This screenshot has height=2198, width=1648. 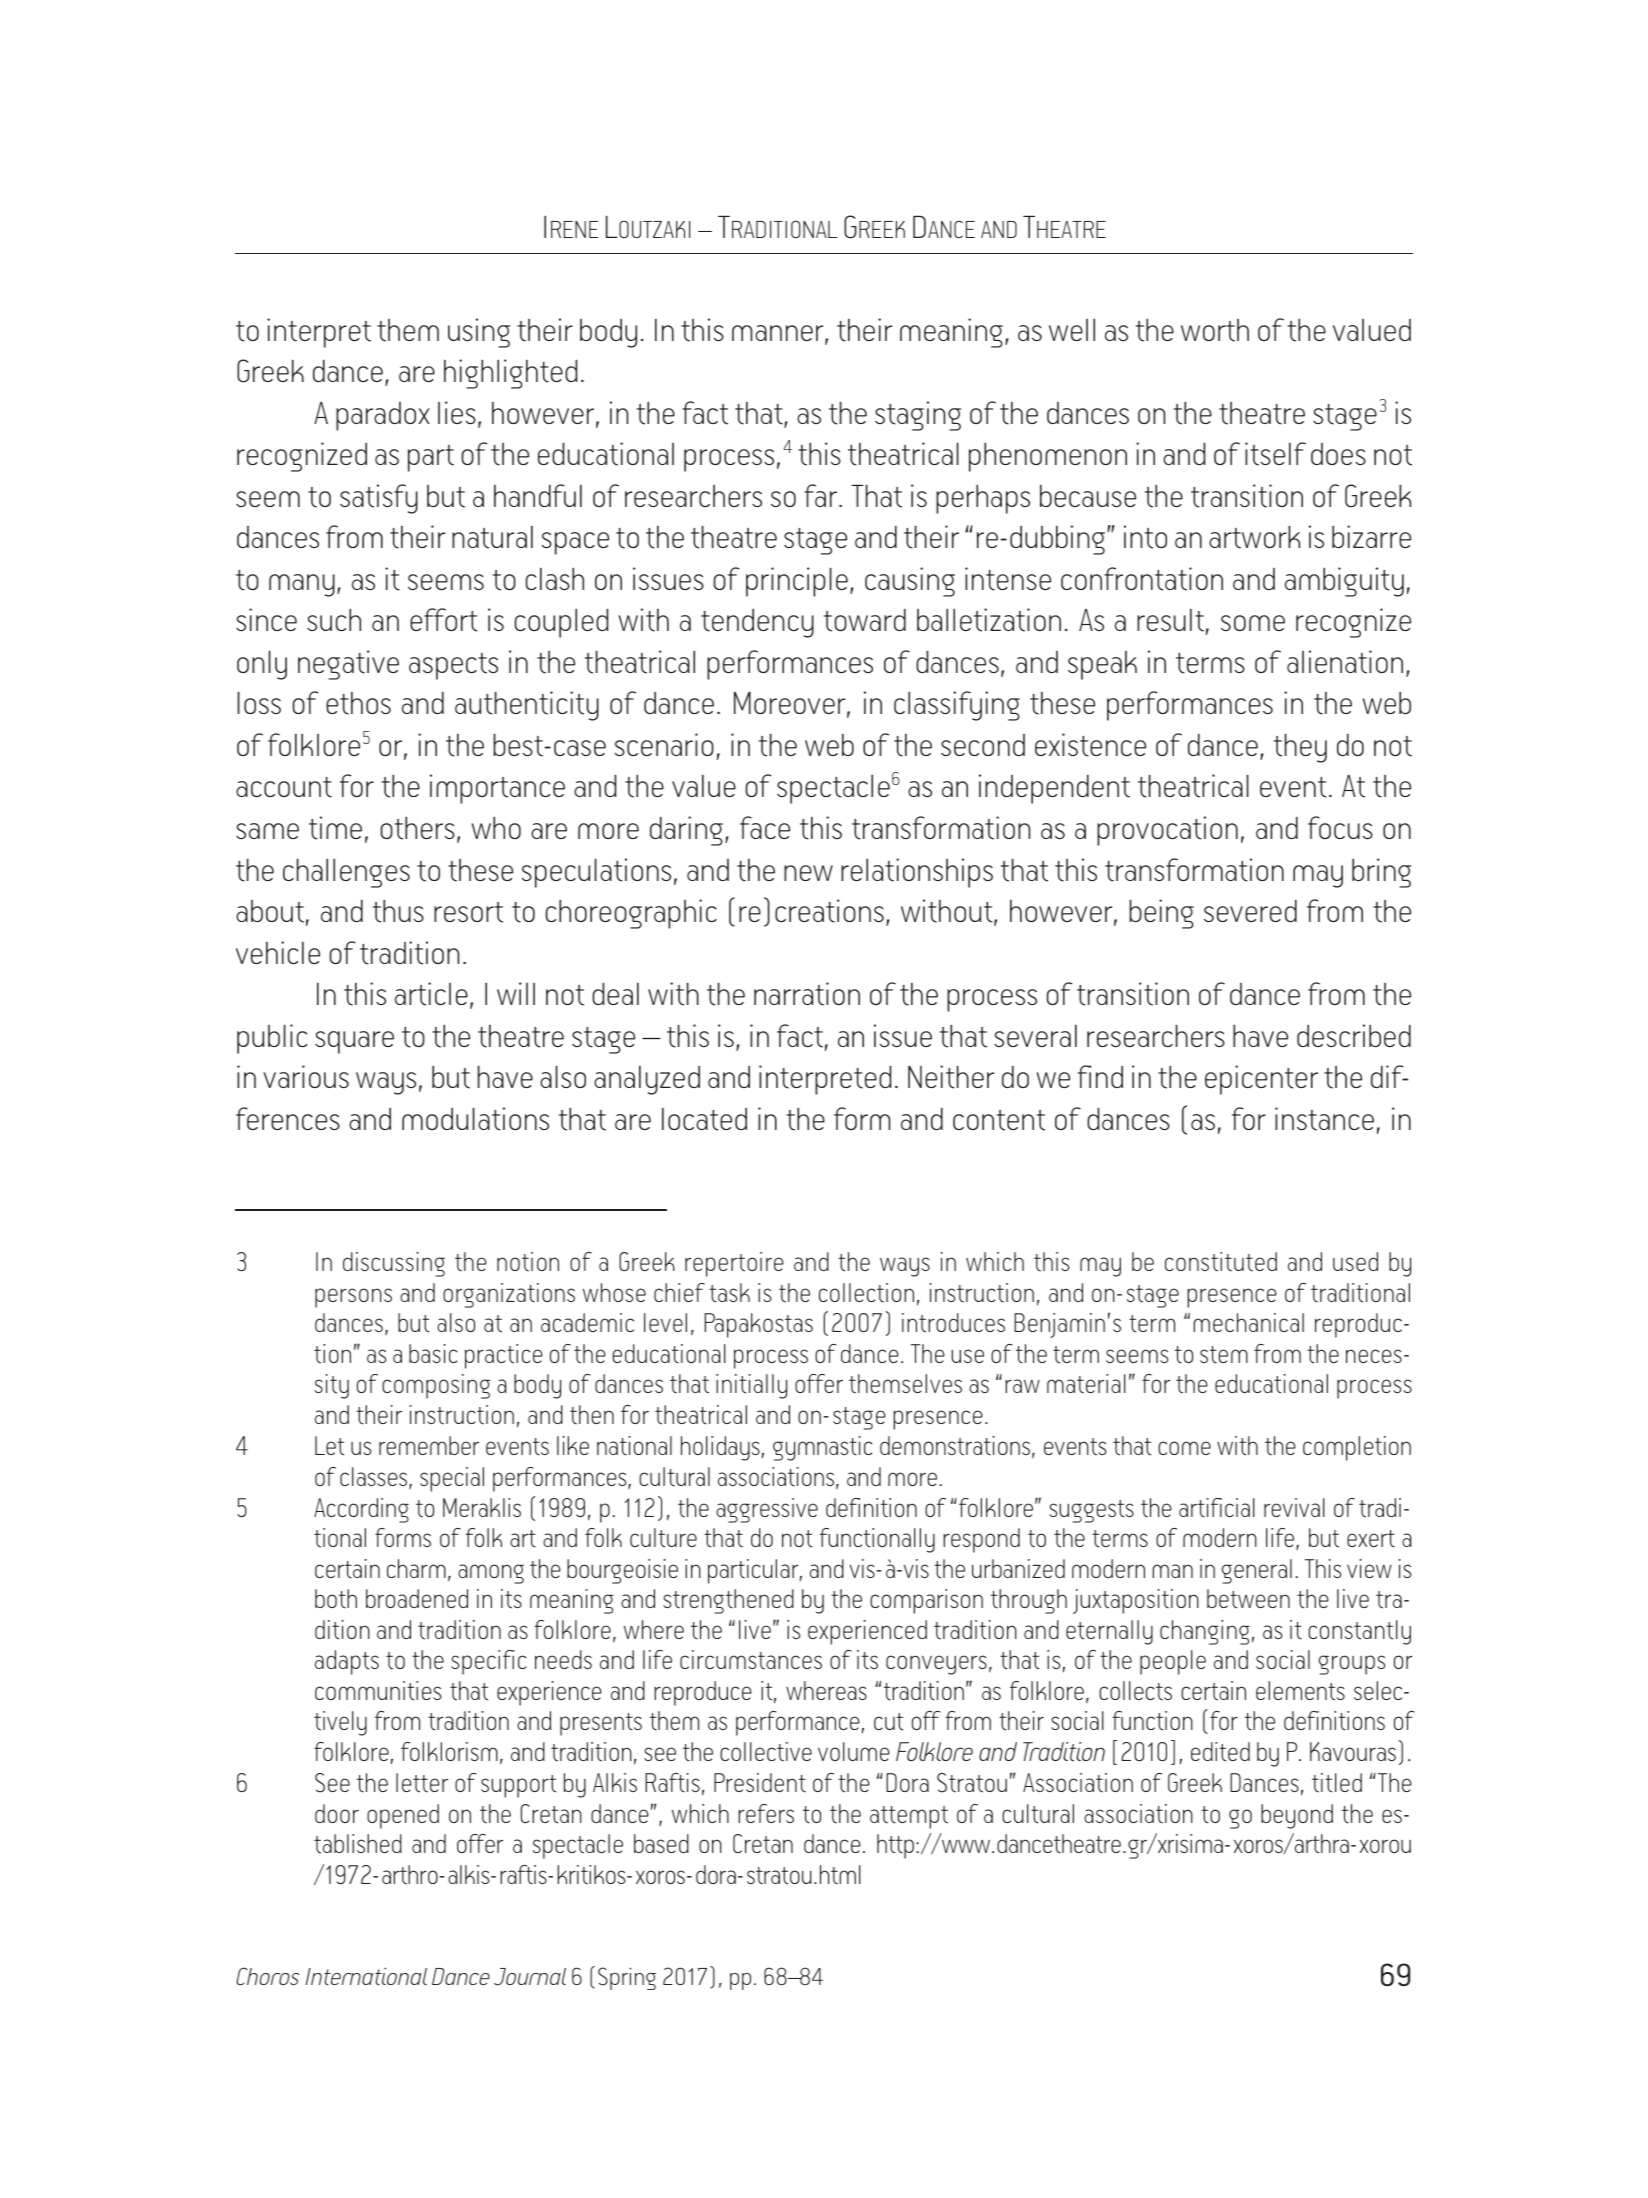 I want to click on Journal, so click(x=530, y=1977).
